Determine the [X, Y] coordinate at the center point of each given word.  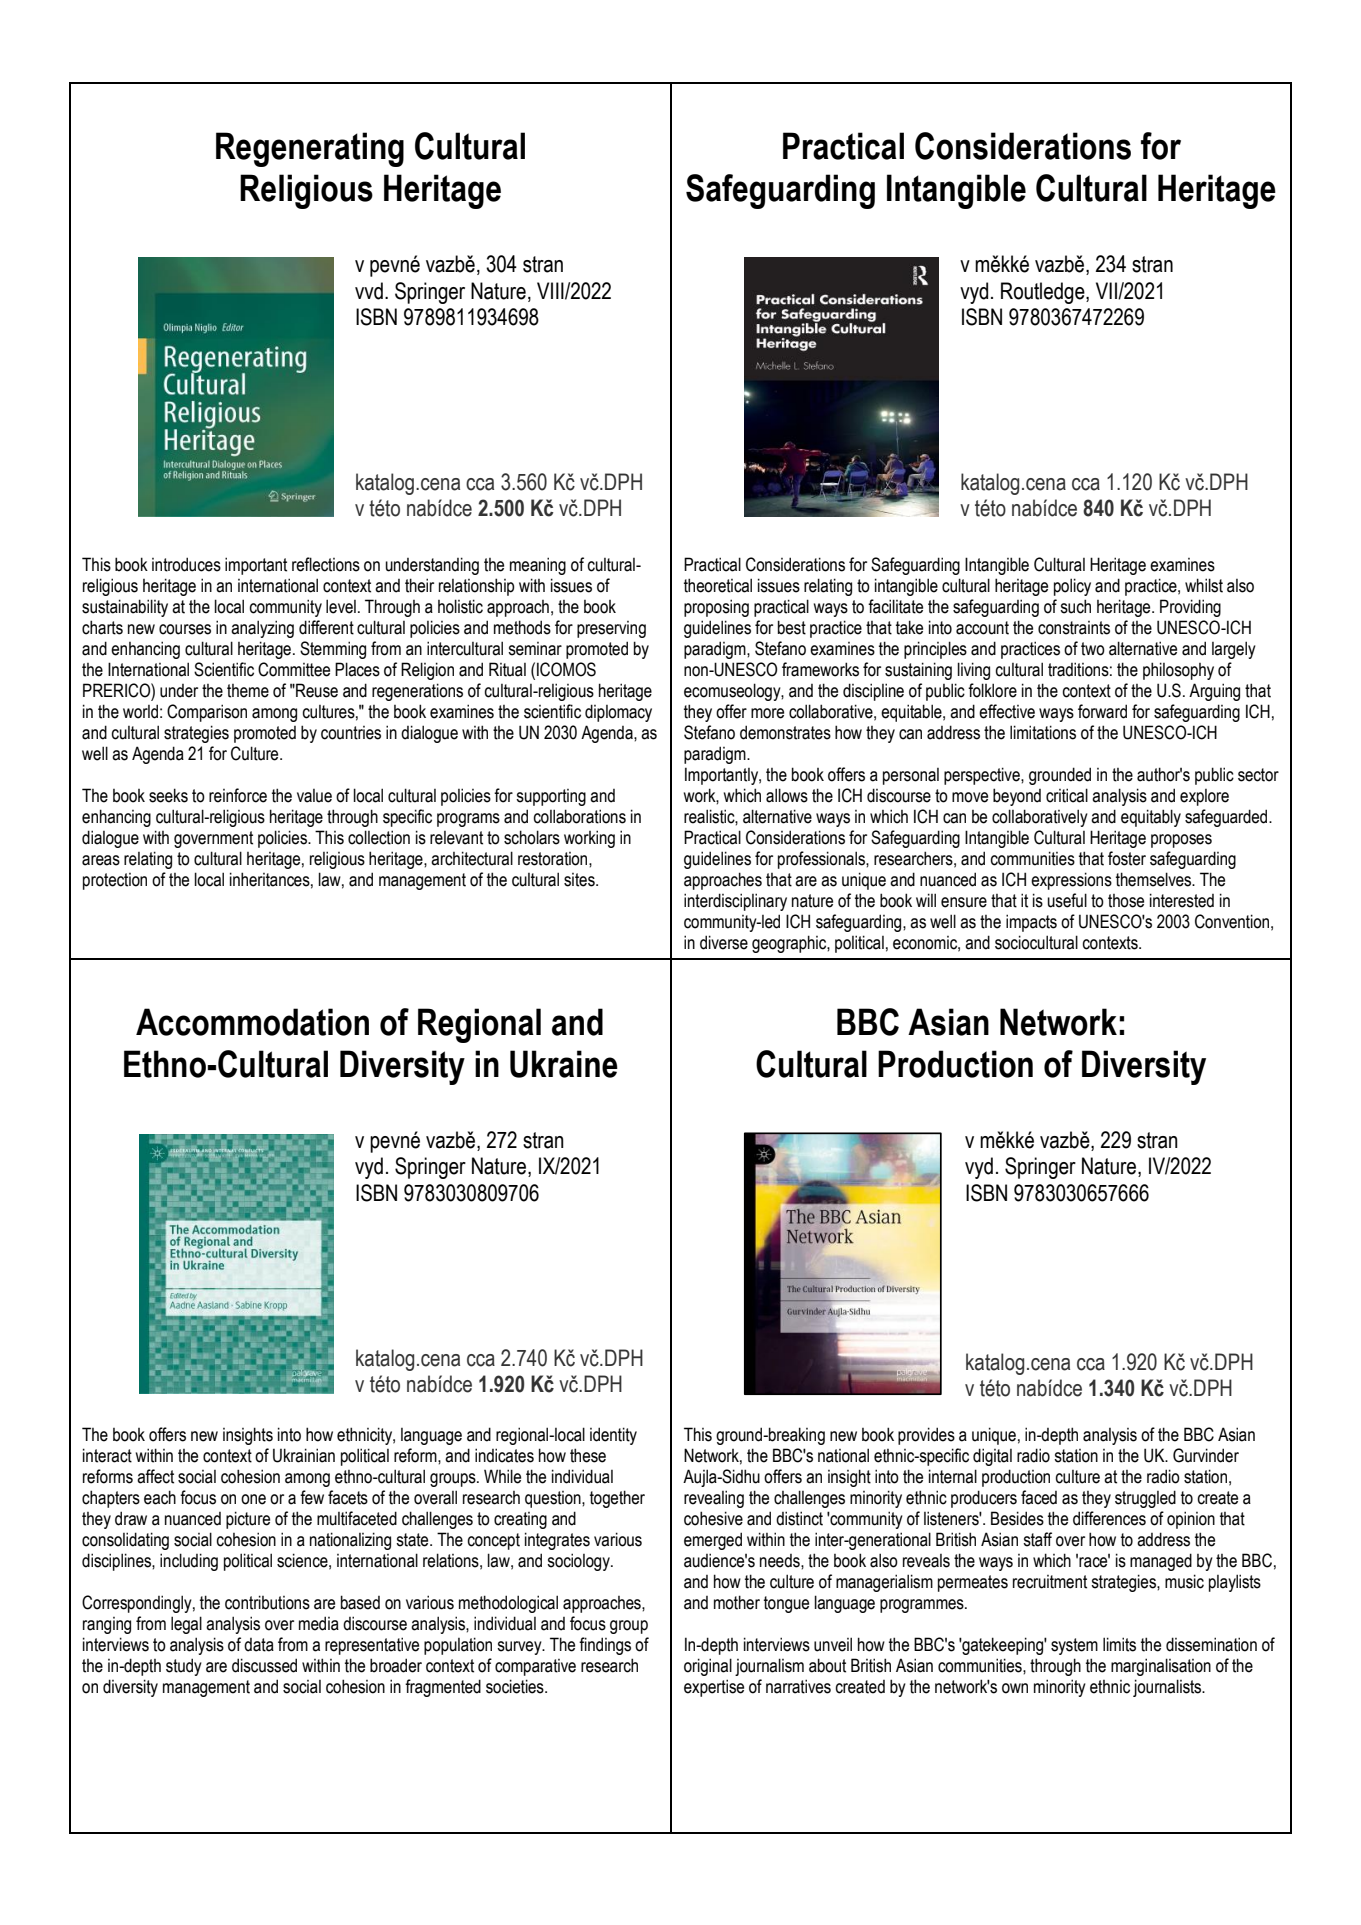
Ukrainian [304, 1455]
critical [1067, 795]
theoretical [718, 585]
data [259, 1645]
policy [1072, 587]
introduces [186, 564]
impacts [1031, 923]
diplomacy [618, 713]
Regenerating [310, 149]
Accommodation [252, 1022]
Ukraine [564, 1064]
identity [613, 1436]
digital [992, 1457]
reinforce [238, 795]
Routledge [1044, 293]
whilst [1204, 585]
